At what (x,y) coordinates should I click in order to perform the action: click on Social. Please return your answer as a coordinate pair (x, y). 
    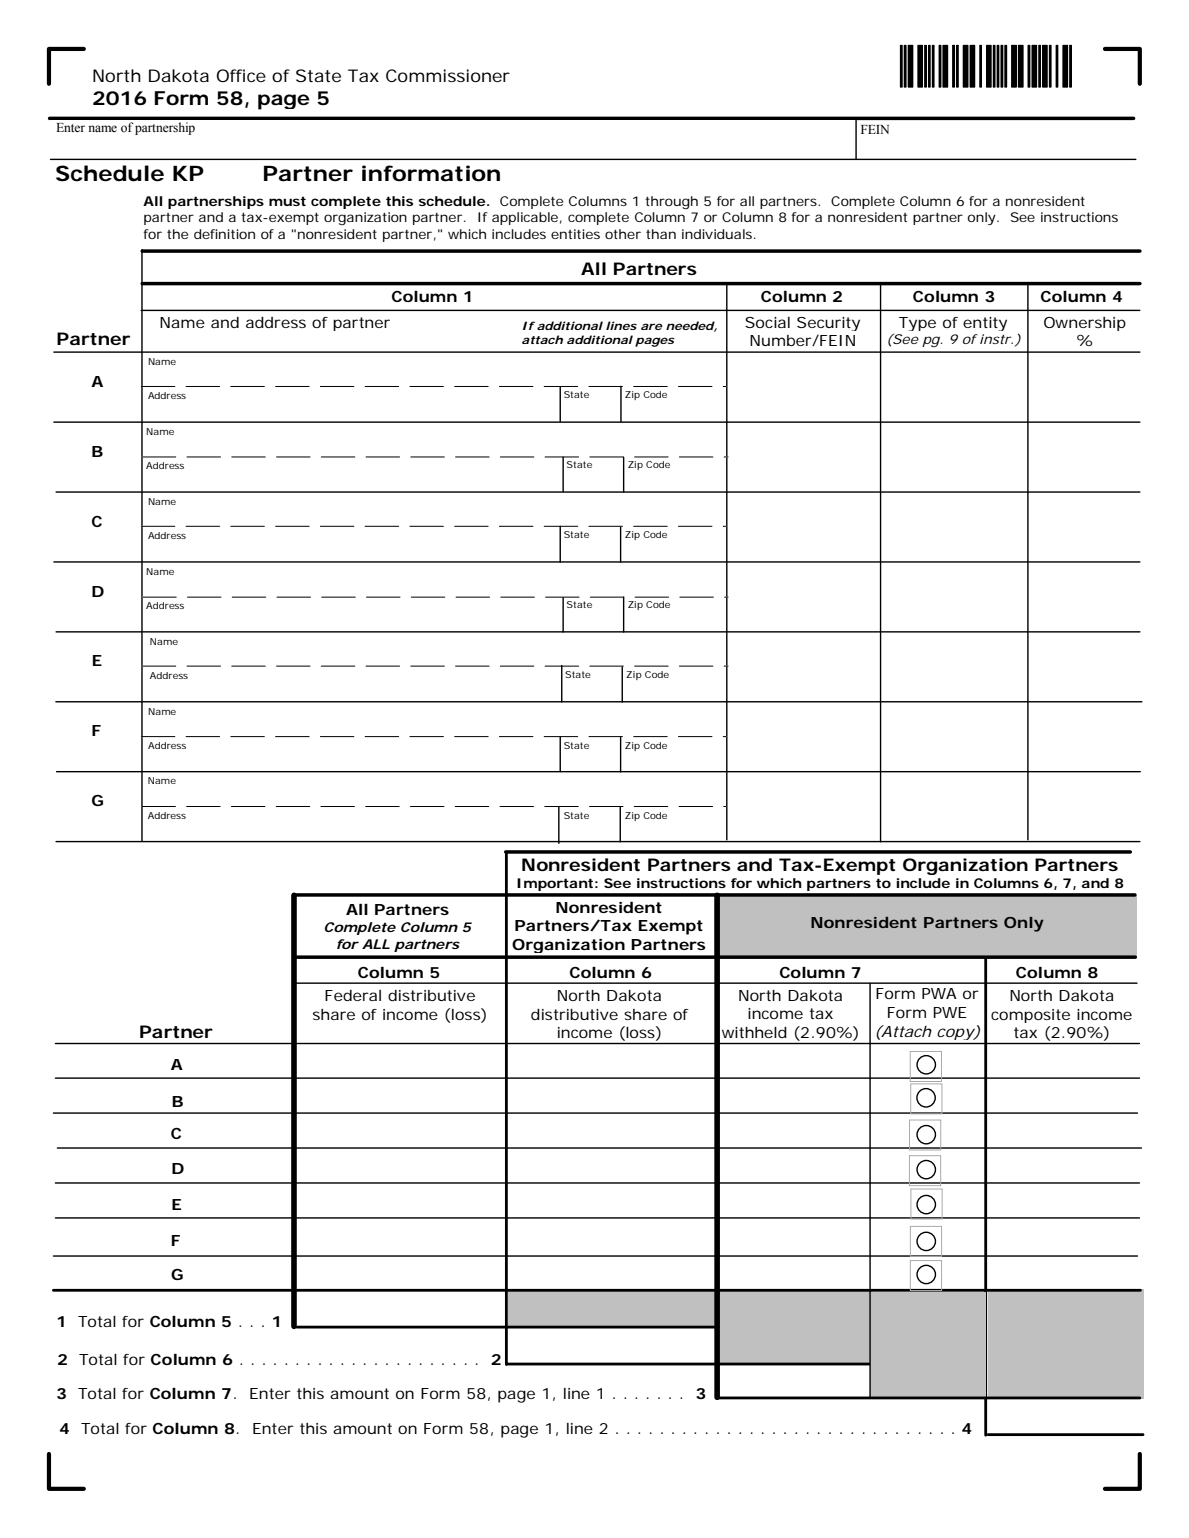
    Looking at the image, I should click on (767, 322).
